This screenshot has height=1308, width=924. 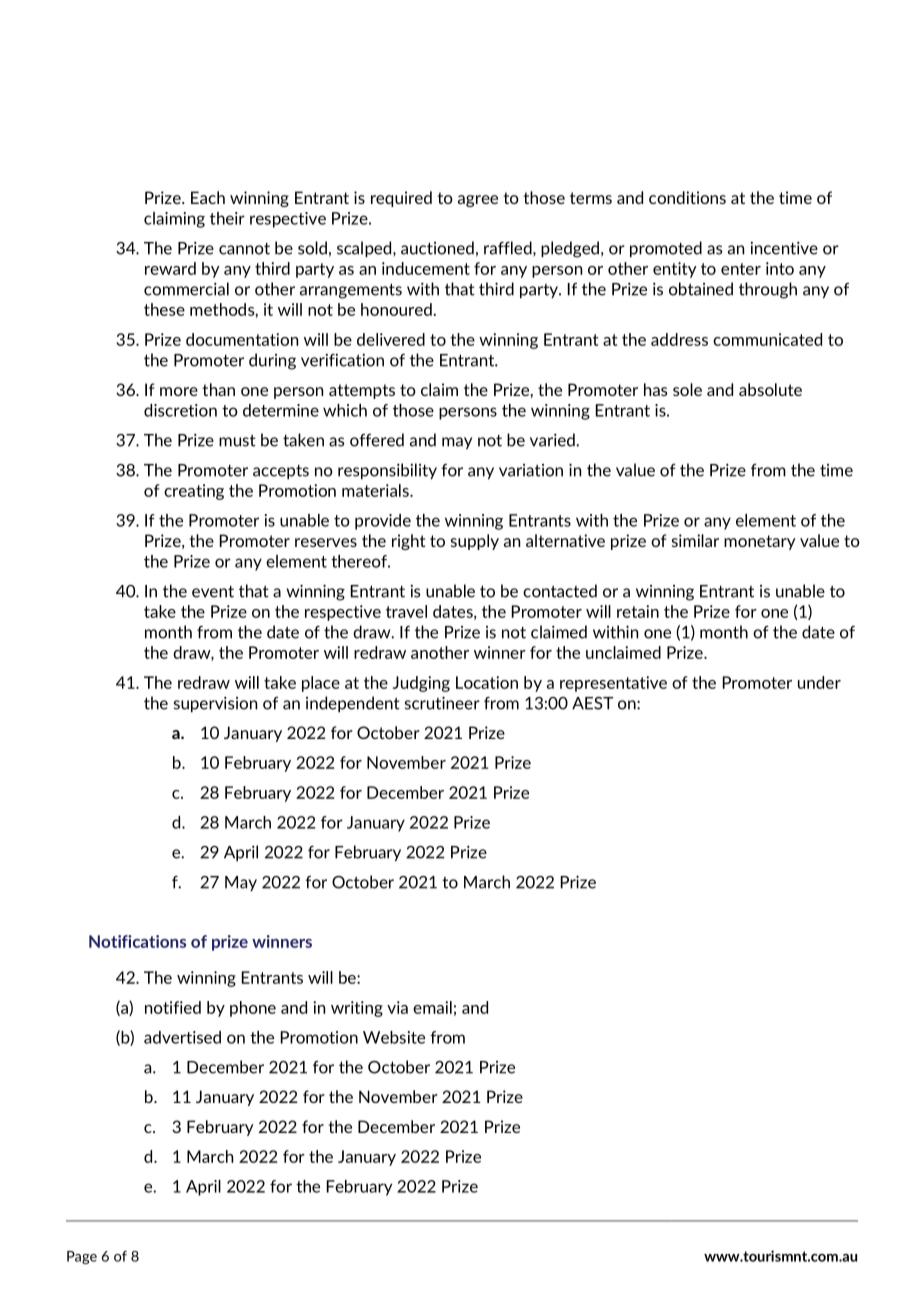 What do you see at coordinates (421, 684) in the screenshot?
I see `Judging` at bounding box center [421, 684].
